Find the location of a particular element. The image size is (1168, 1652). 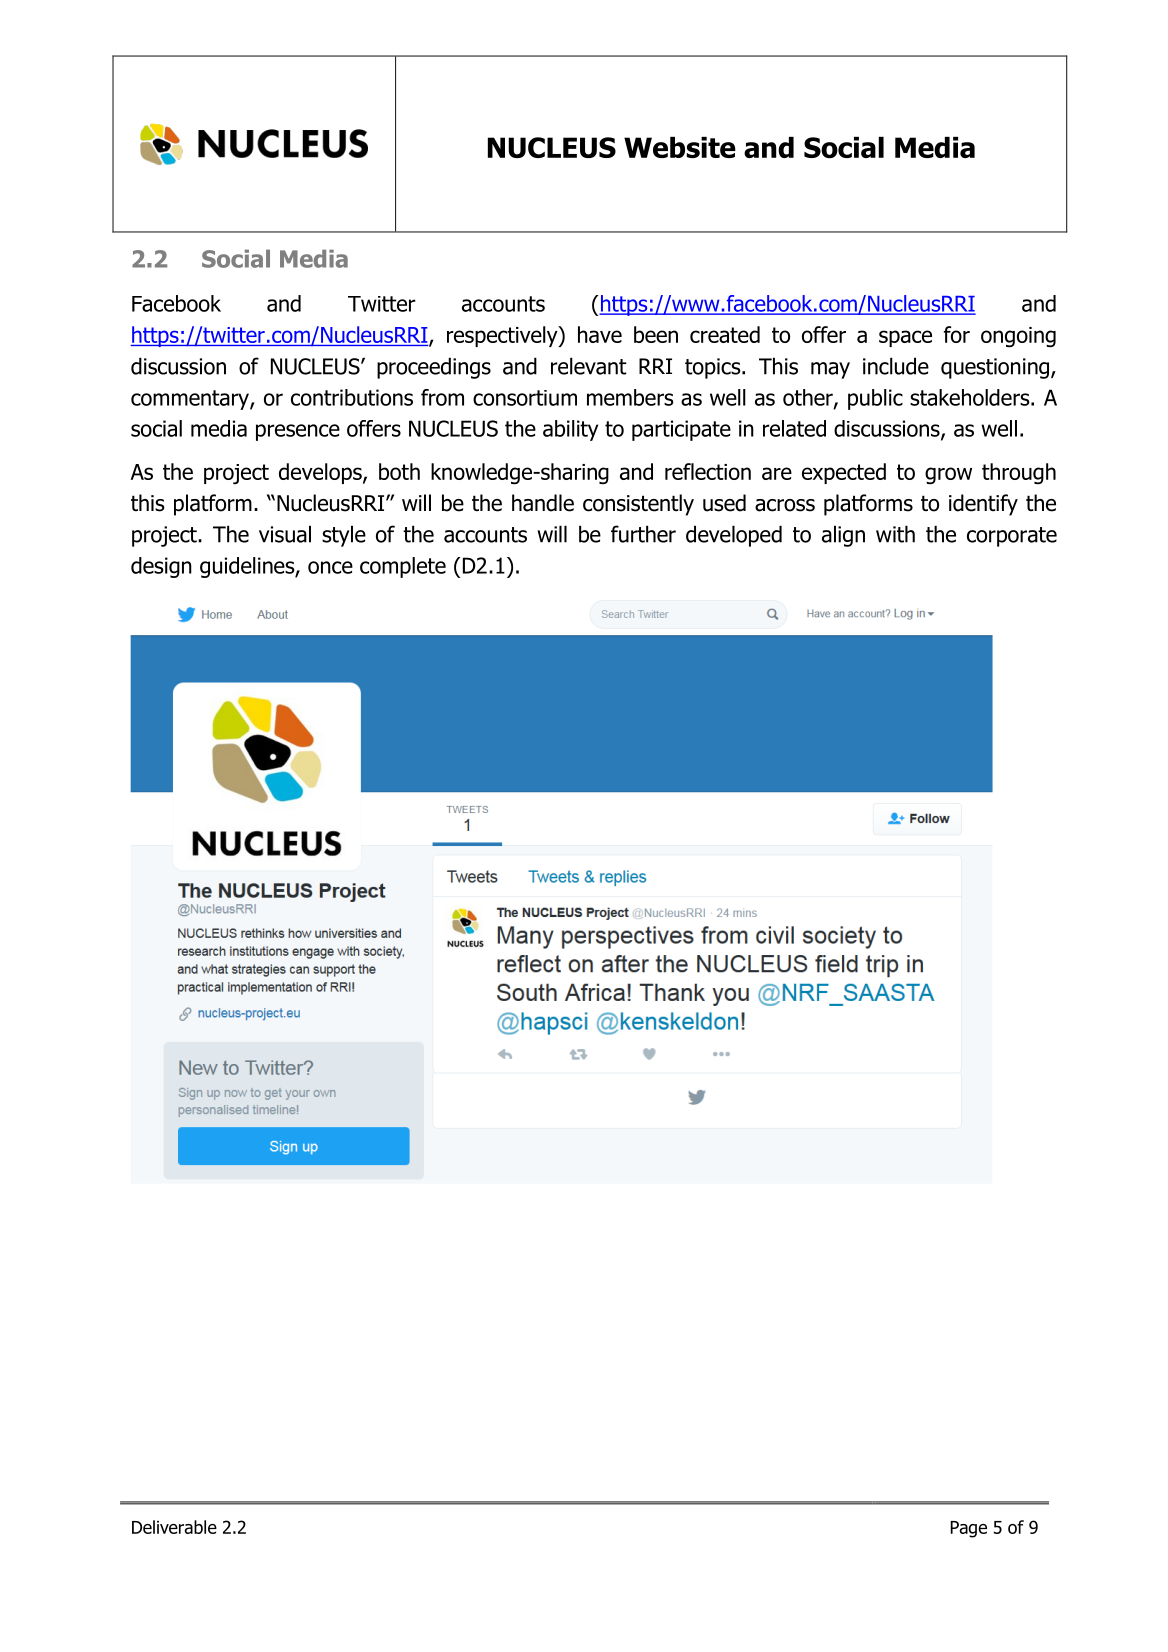

with is located at coordinates (895, 534).
